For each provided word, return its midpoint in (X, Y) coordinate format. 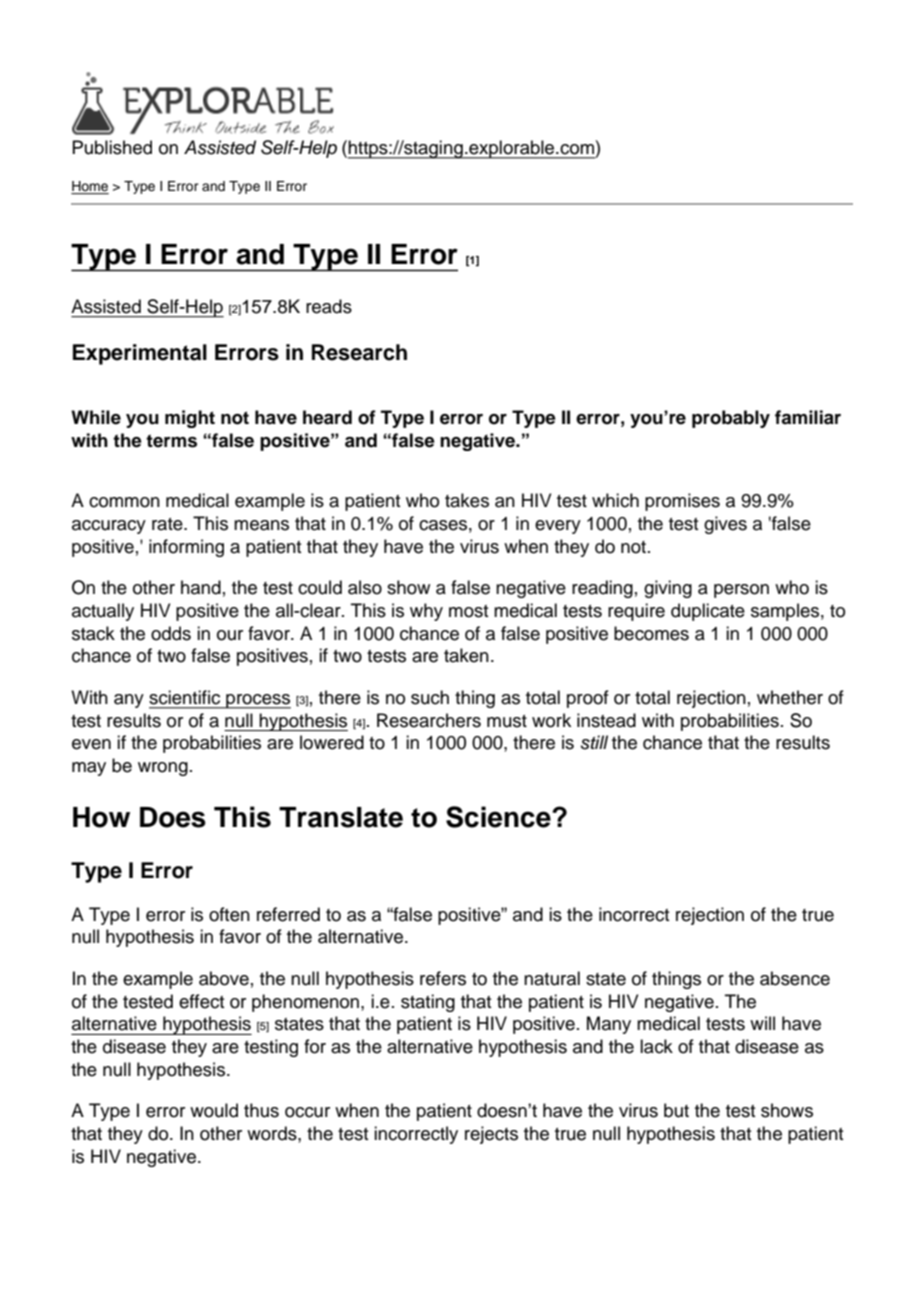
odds (171, 633)
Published (112, 147)
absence (795, 978)
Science (499, 817)
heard (327, 417)
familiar (808, 417)
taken (466, 655)
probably (731, 419)
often (229, 914)
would (214, 1110)
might (190, 419)
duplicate (708, 612)
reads (329, 306)
